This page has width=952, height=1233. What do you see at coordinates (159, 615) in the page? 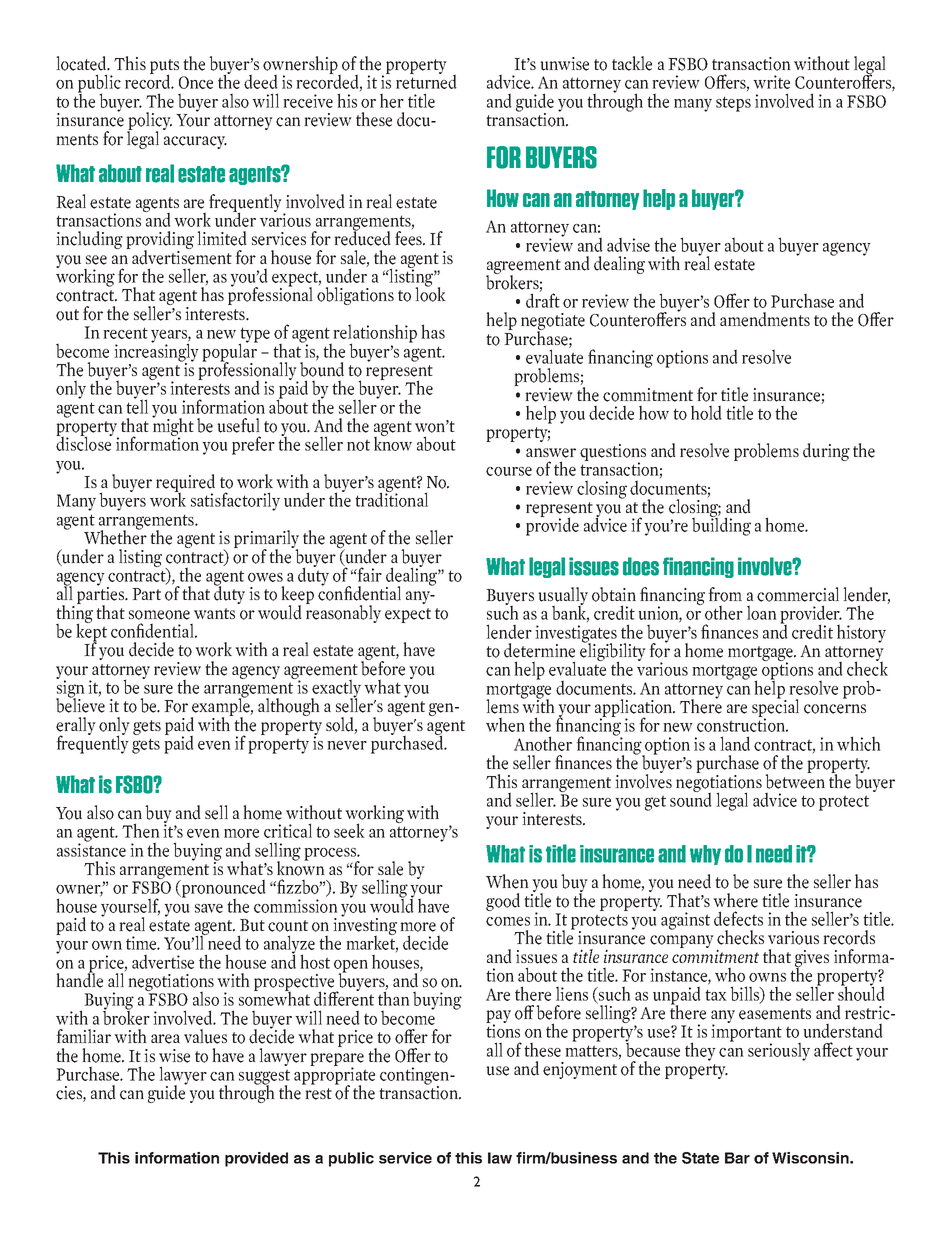
I see `someone` at bounding box center [159, 615].
